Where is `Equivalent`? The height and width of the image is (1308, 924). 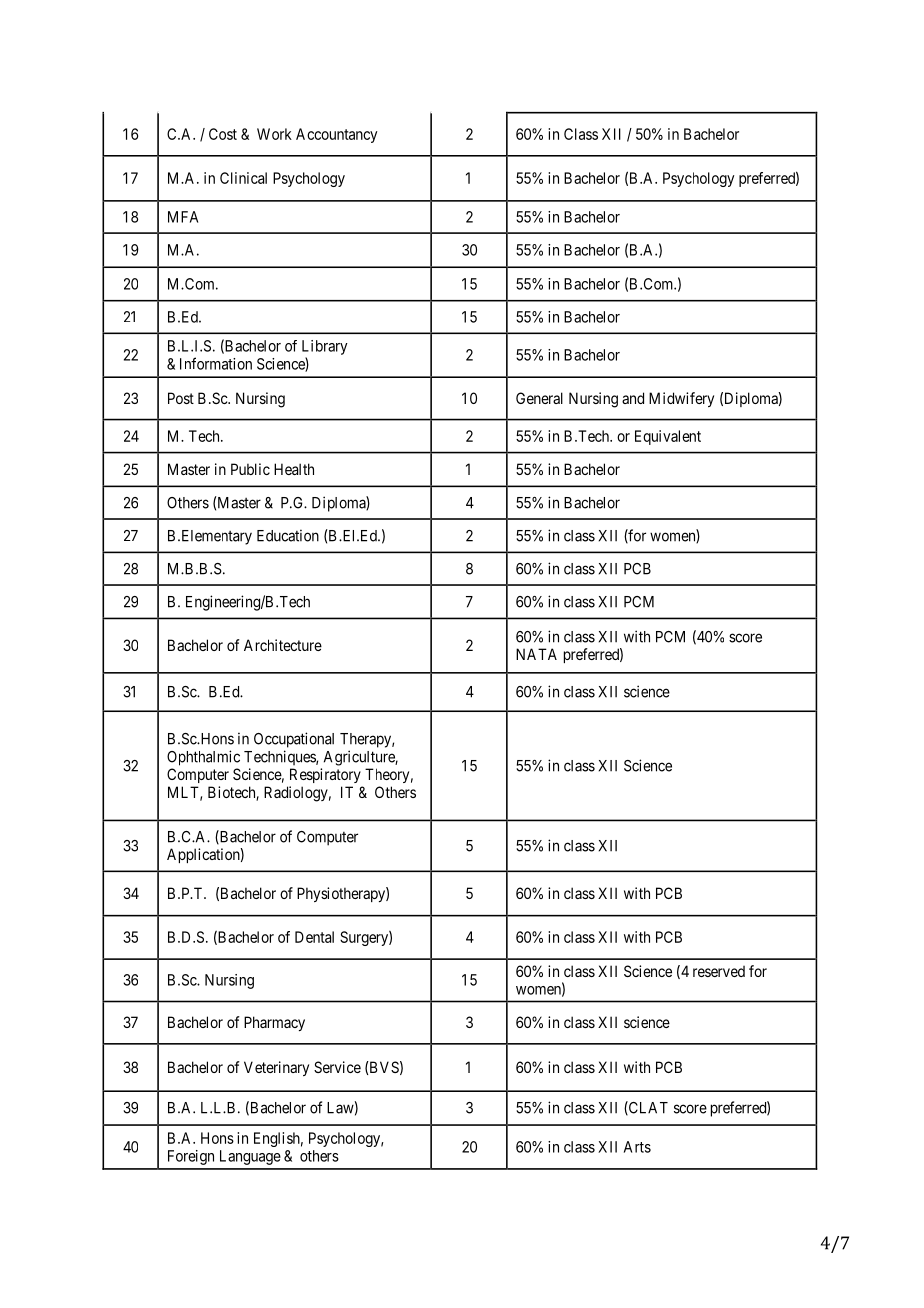 Equivalent is located at coordinates (668, 437).
